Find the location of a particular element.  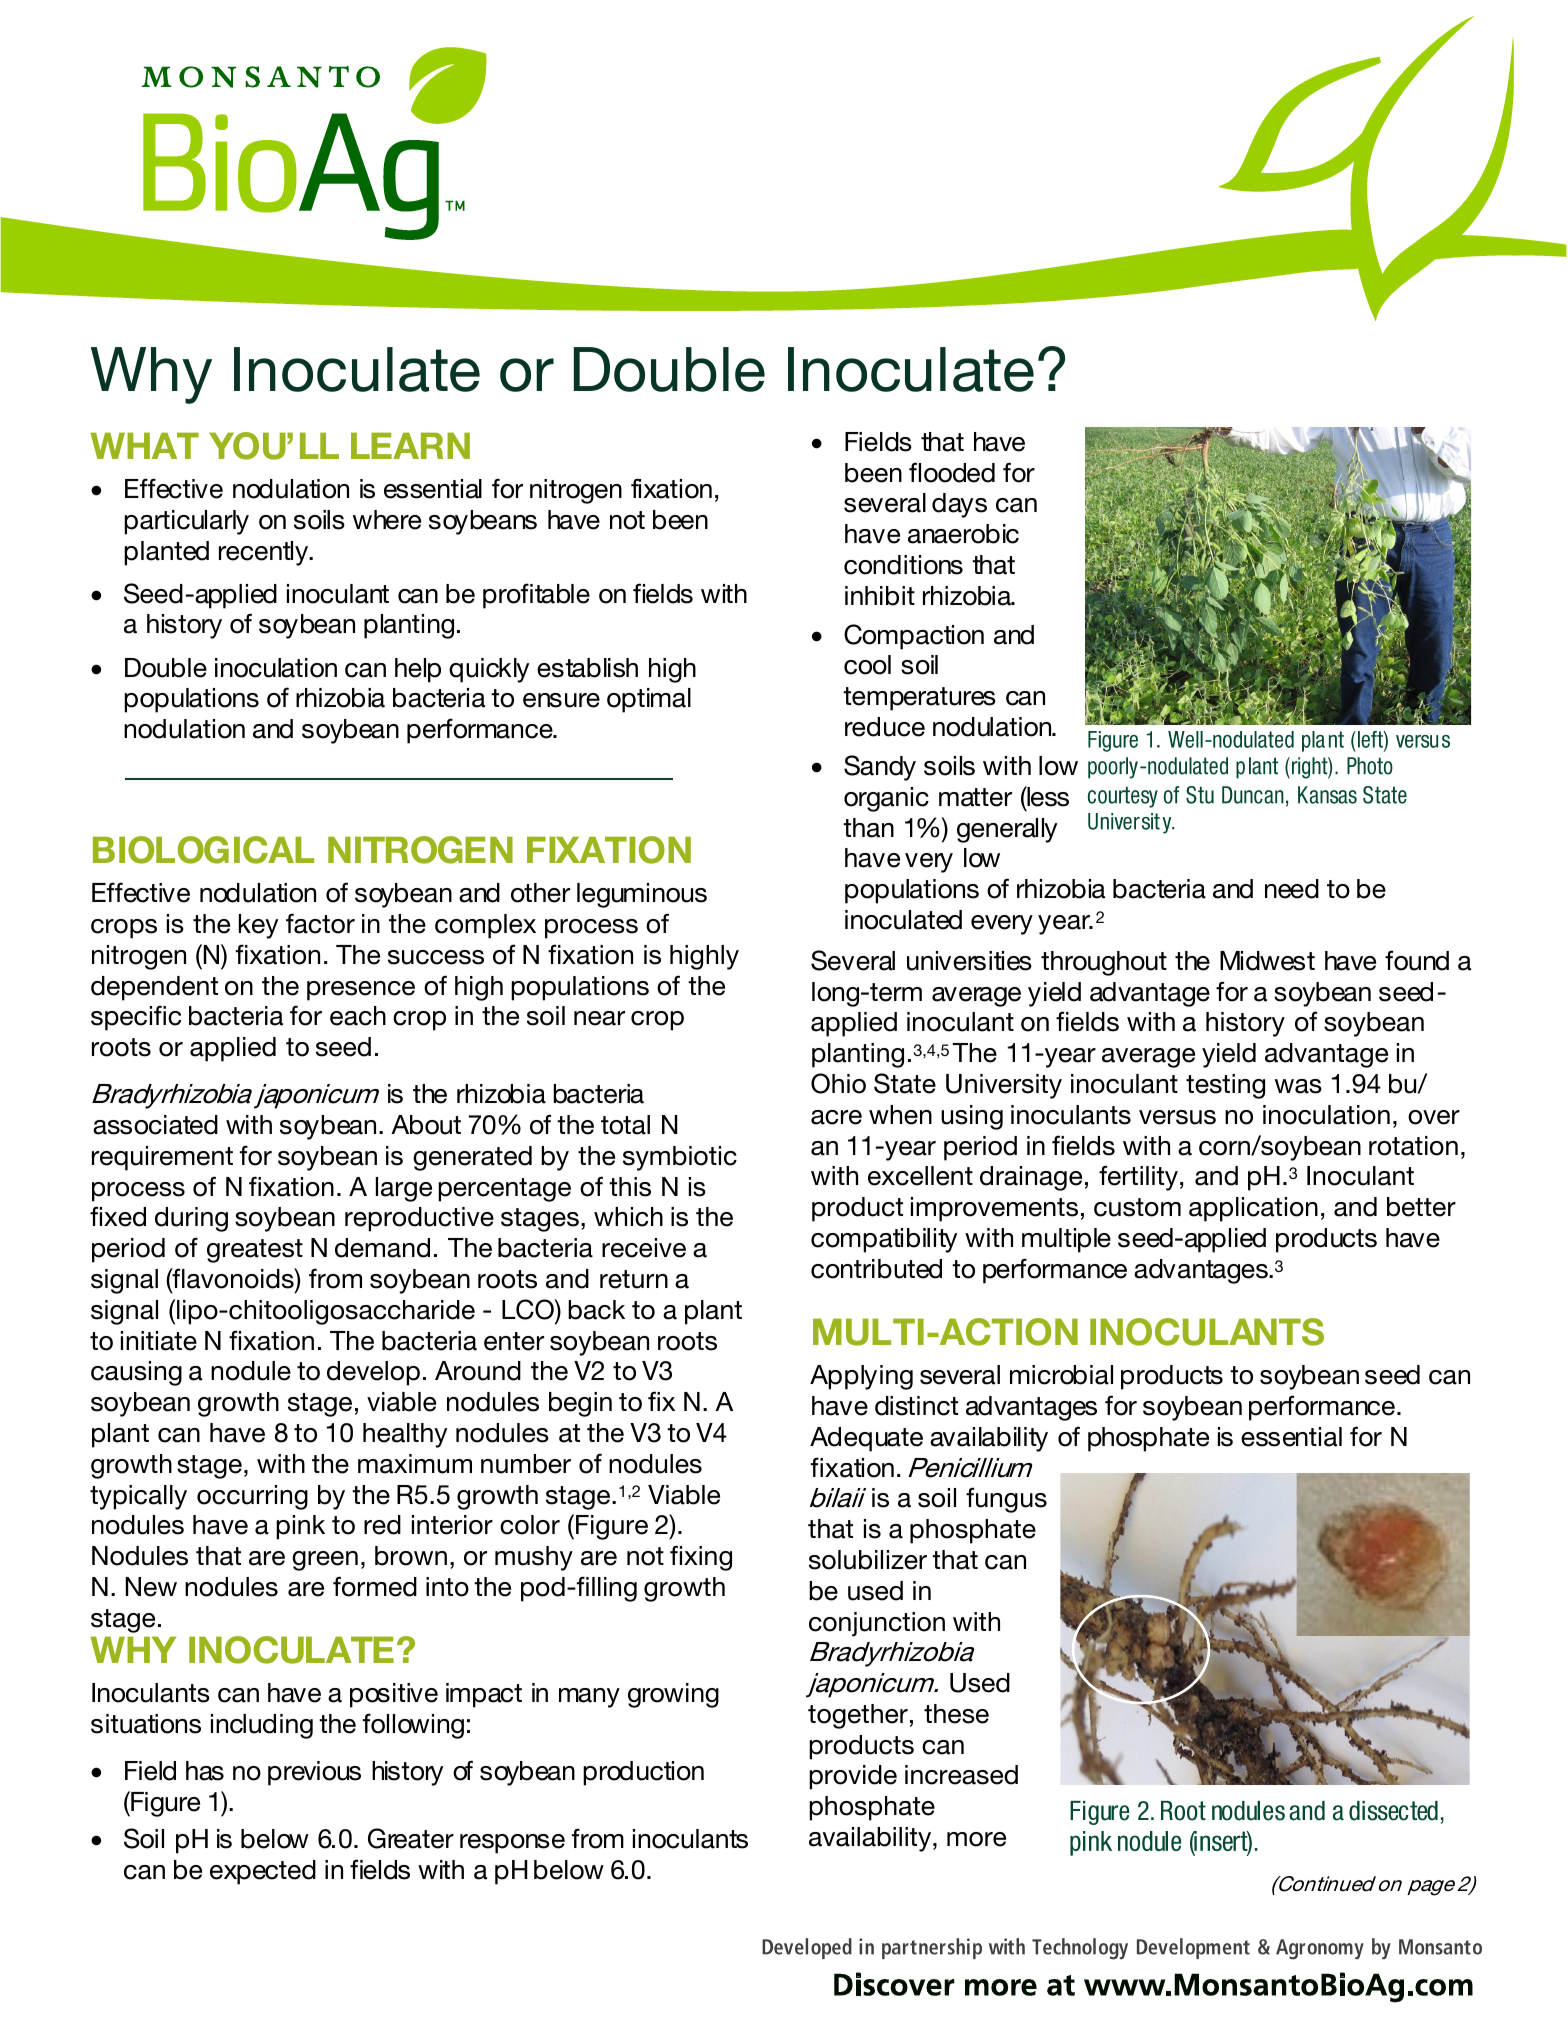

develop is located at coordinates (373, 1373).
